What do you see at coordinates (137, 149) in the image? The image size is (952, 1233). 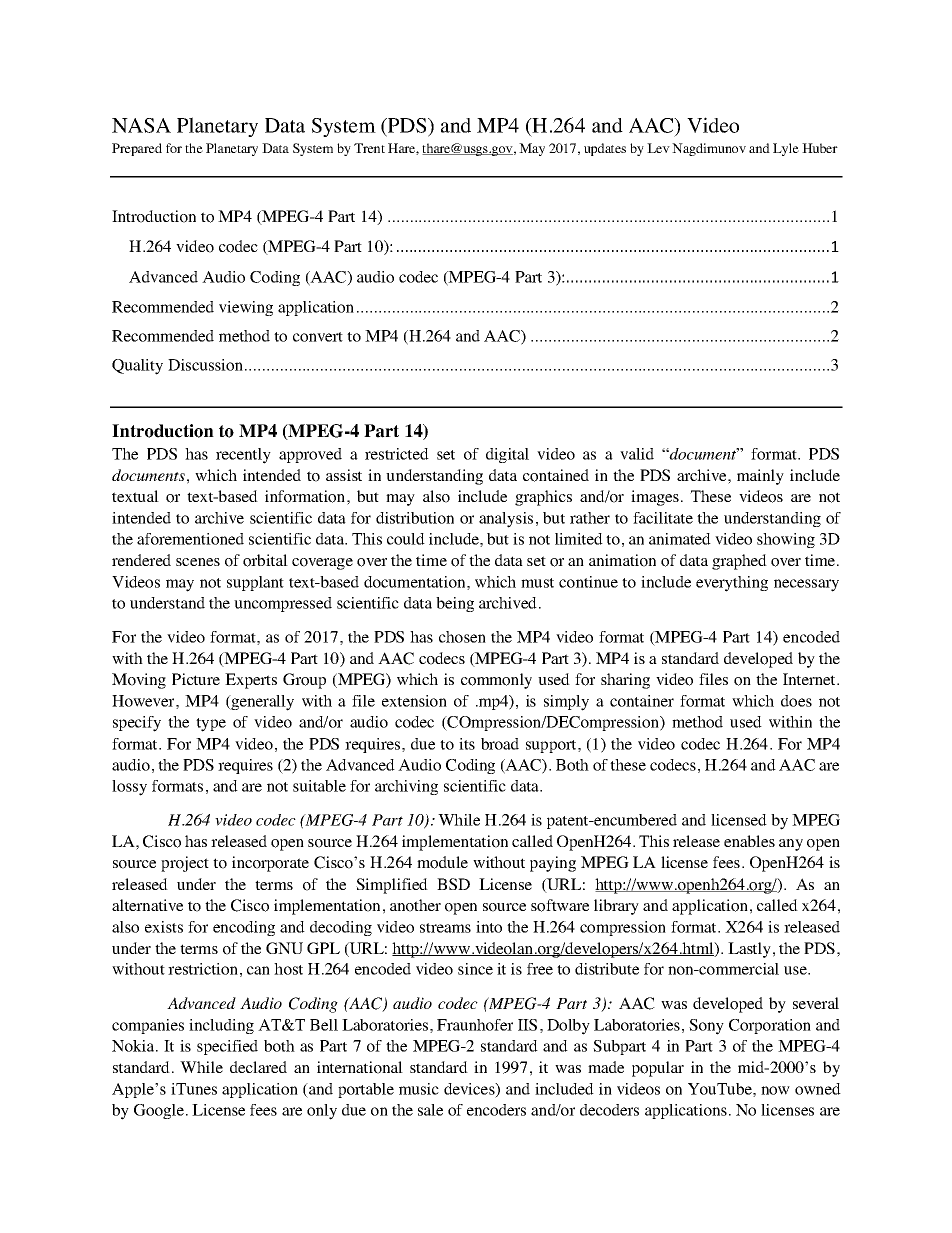 I see `Prepared` at bounding box center [137, 149].
